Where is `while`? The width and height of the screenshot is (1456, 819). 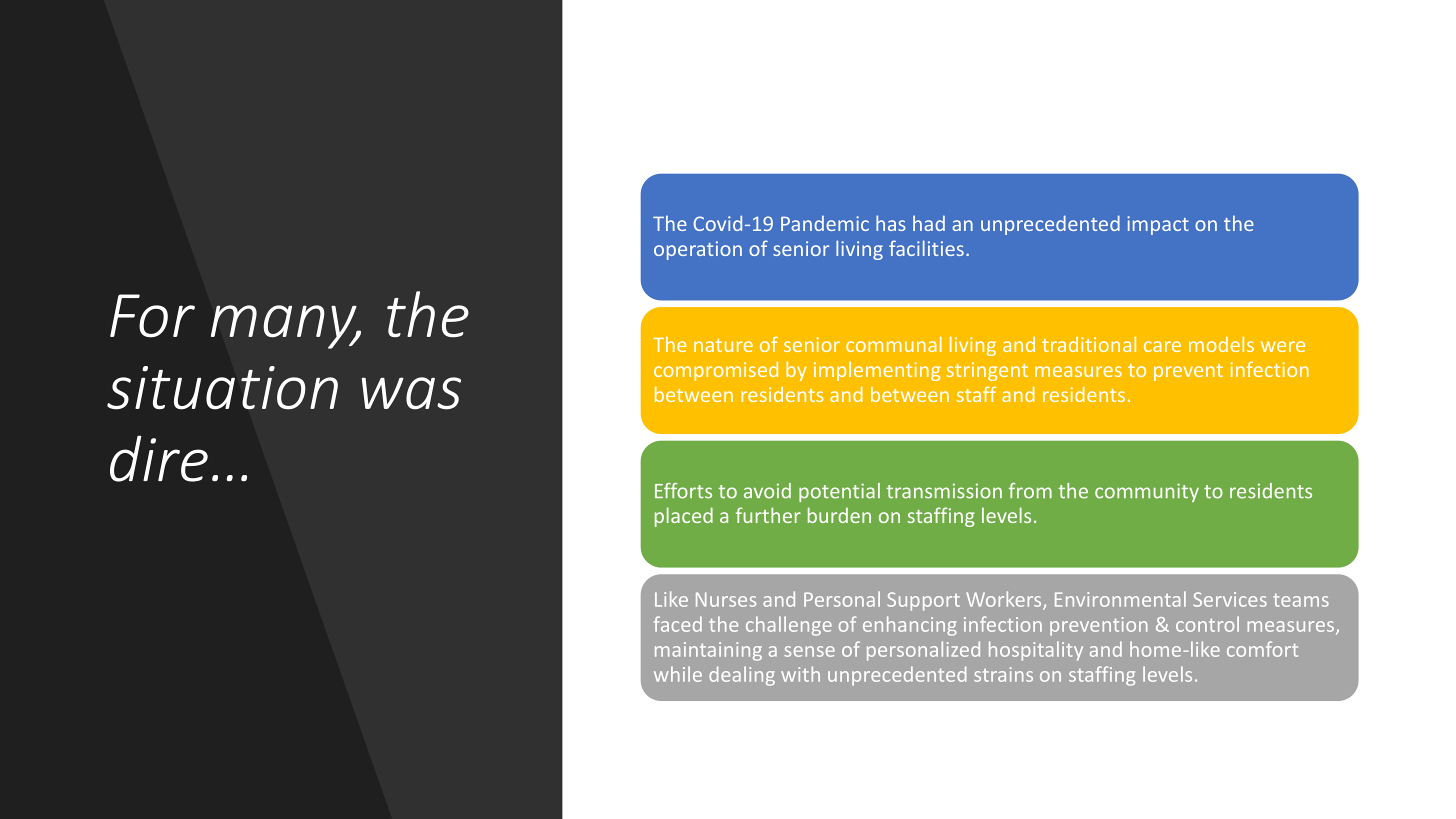
while is located at coordinates (678, 674).
